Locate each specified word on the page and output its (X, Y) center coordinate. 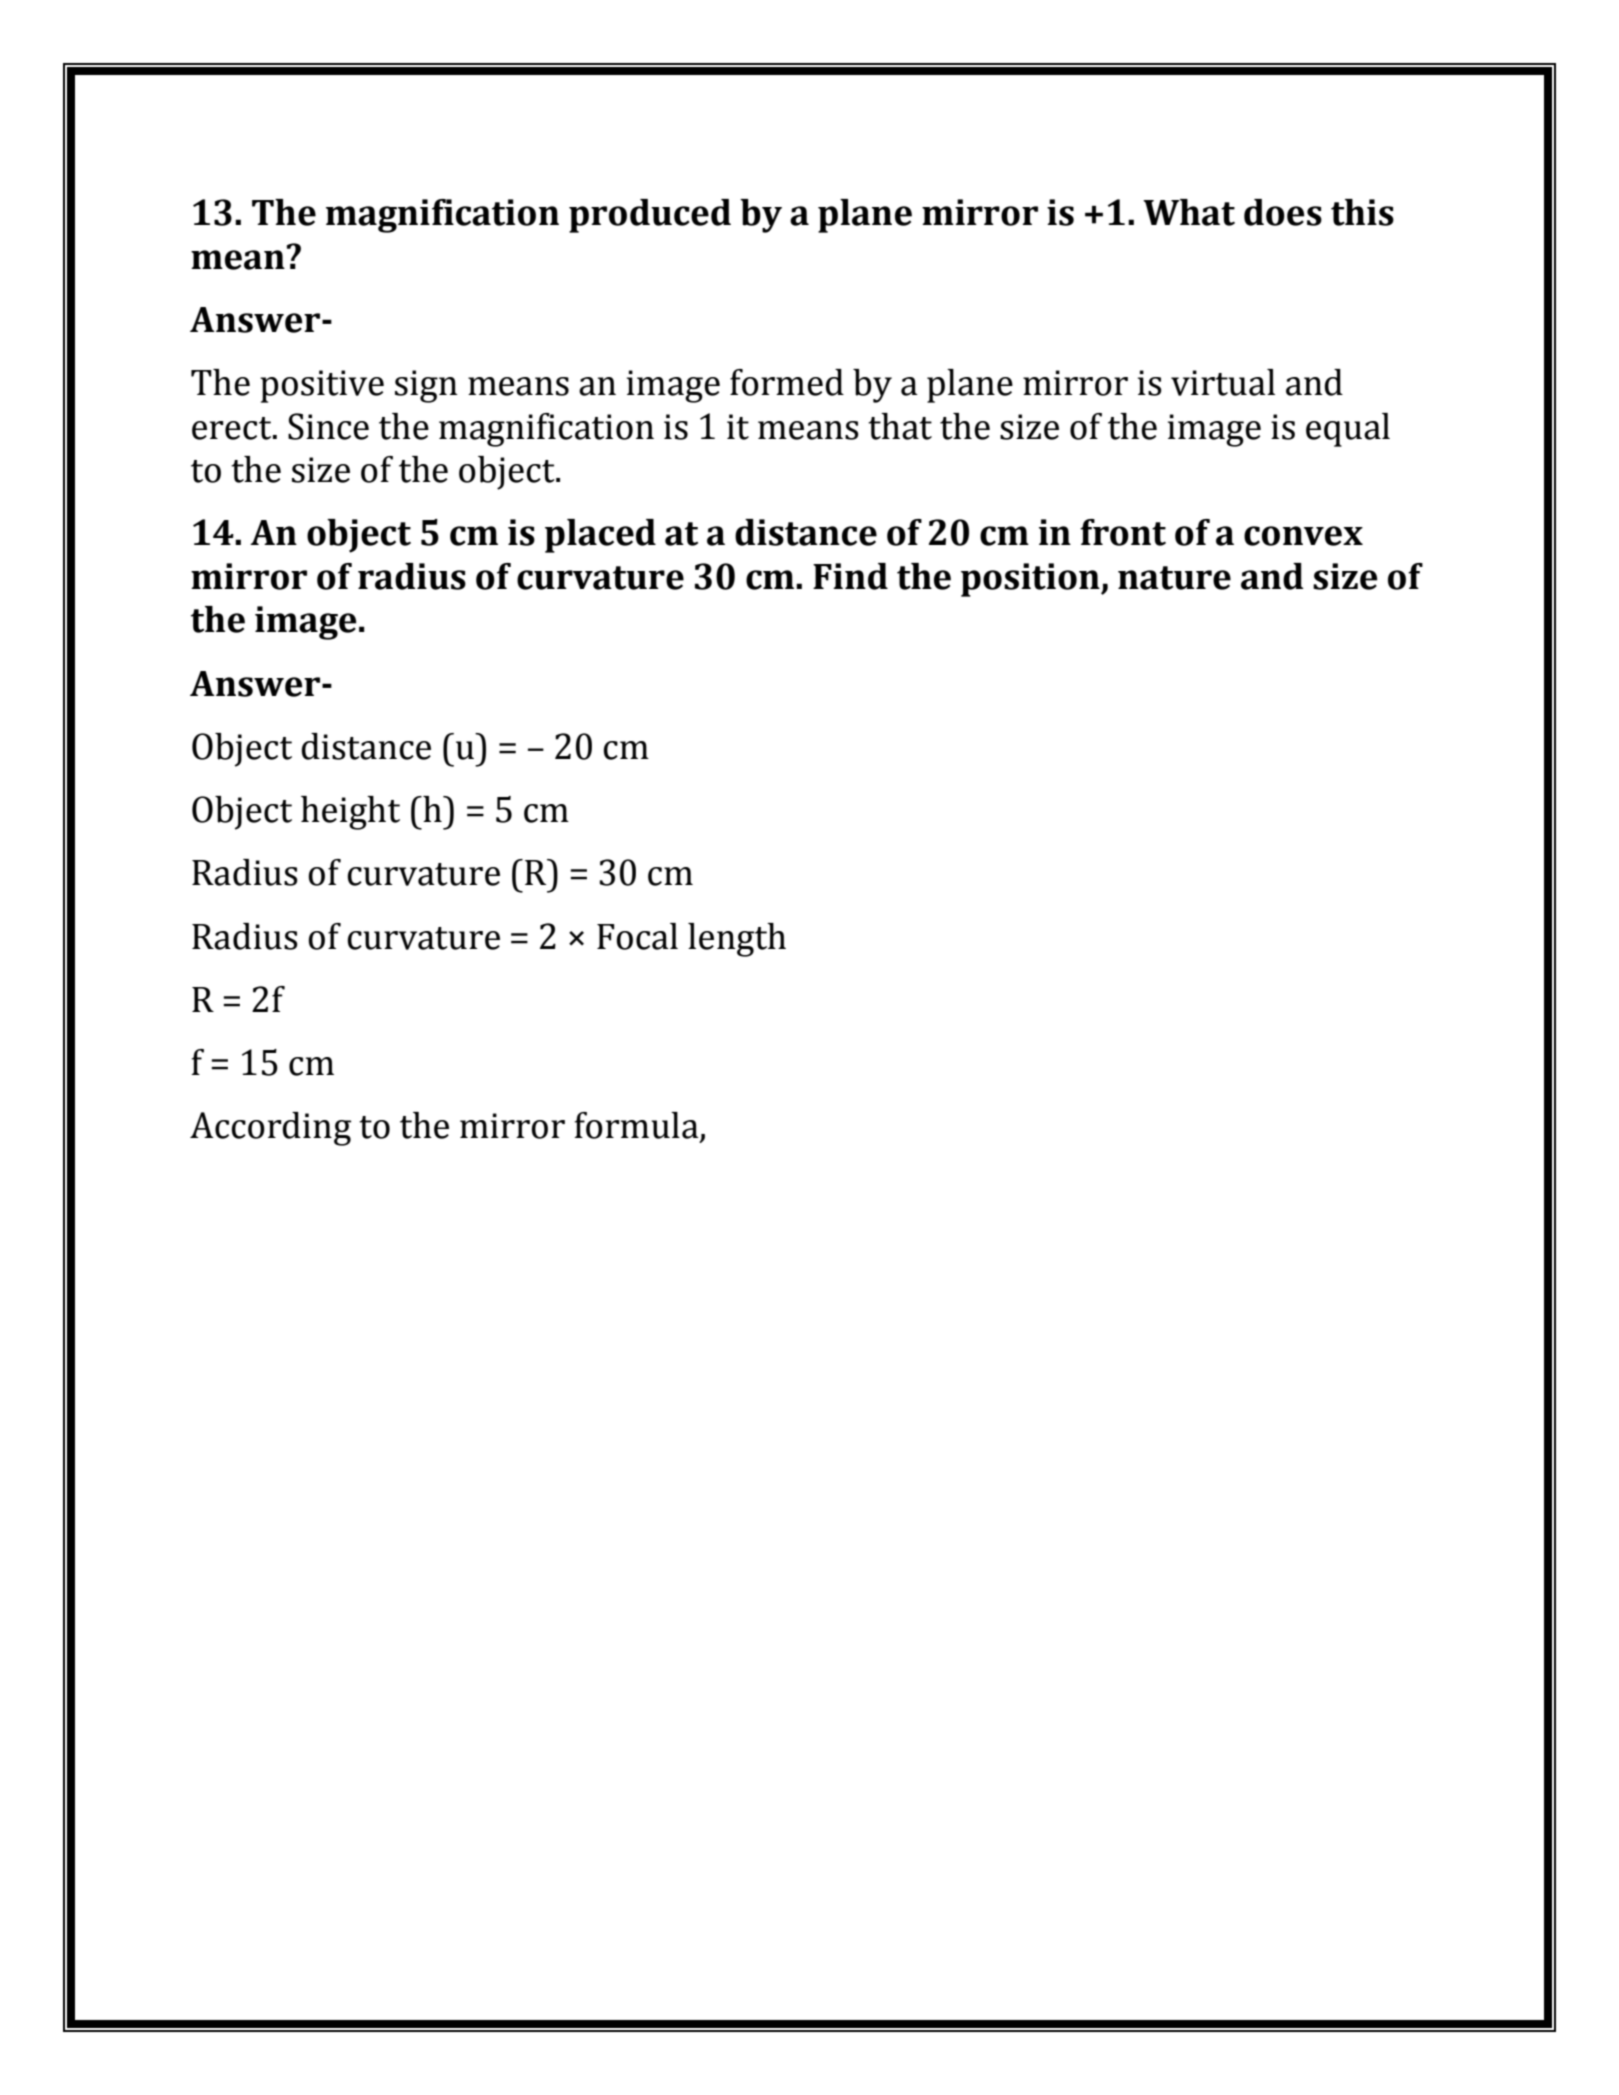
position (1031, 580)
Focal (637, 936)
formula (637, 1126)
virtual (1223, 382)
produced (650, 216)
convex (1303, 536)
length (737, 940)
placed (600, 536)
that (900, 426)
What (1189, 212)
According (270, 1129)
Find (850, 576)
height (350, 813)
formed (787, 382)
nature (1174, 578)
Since (328, 426)
